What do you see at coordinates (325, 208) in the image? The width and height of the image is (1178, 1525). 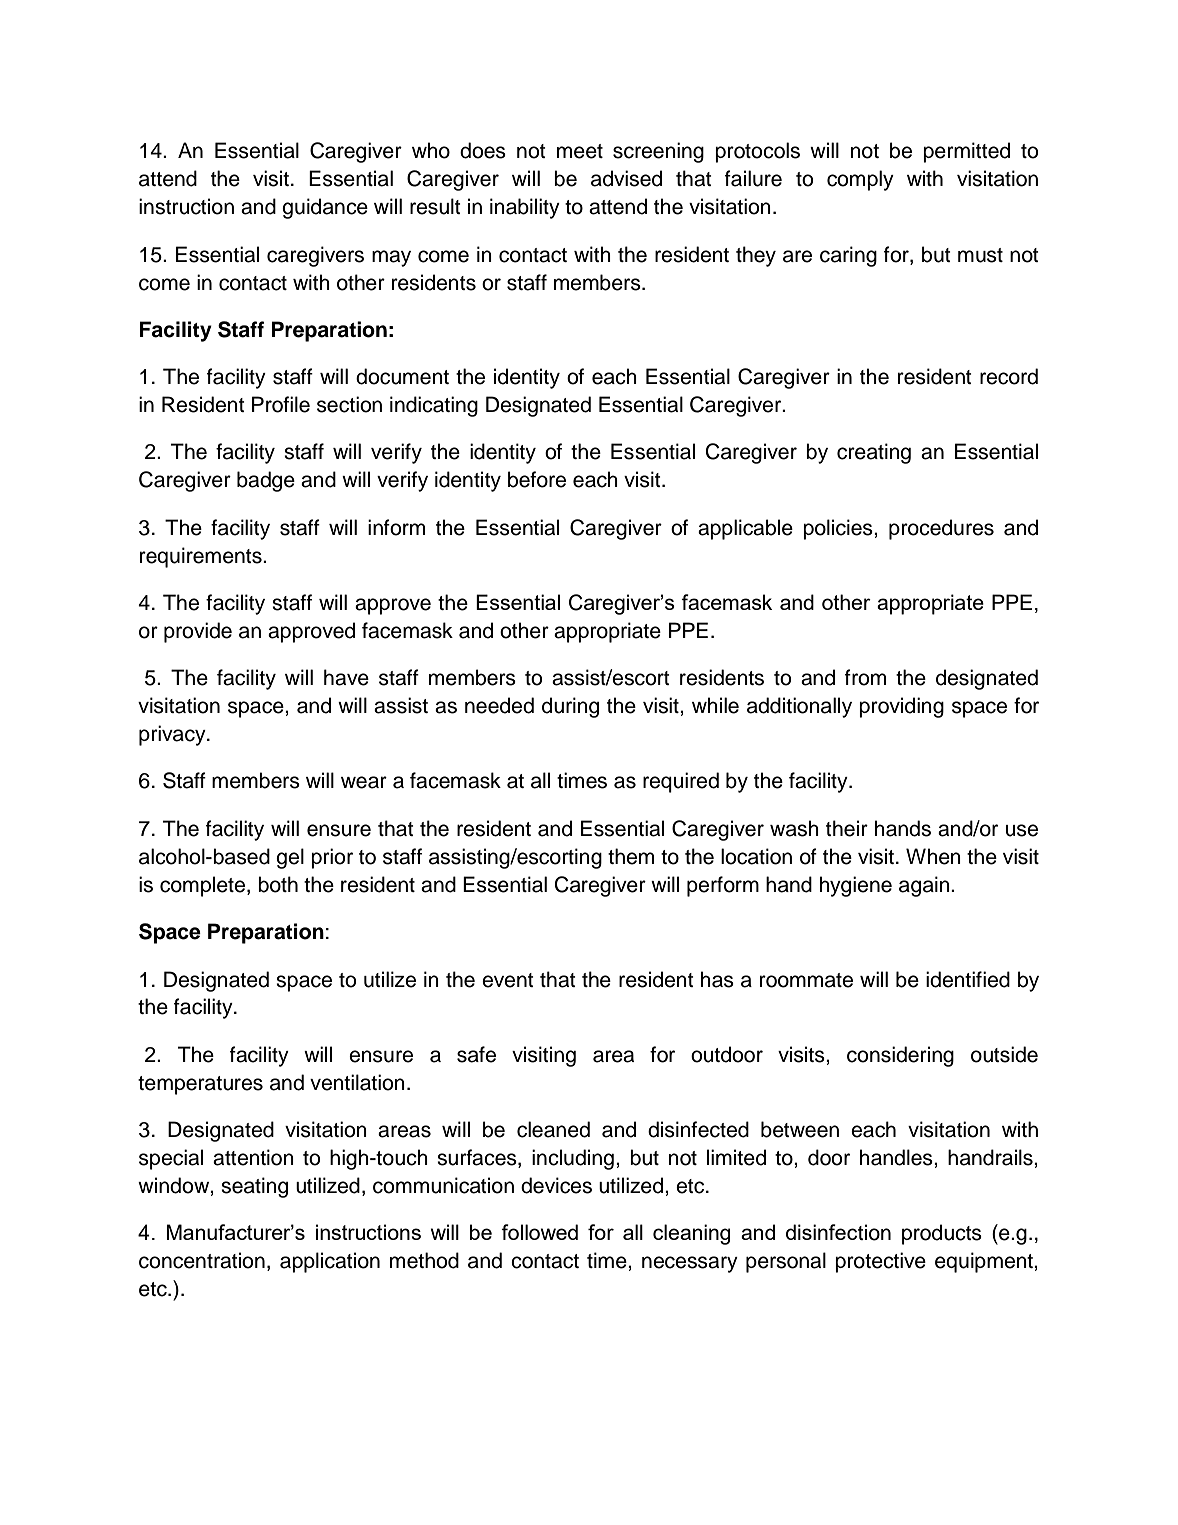 I see `guidance` at bounding box center [325, 208].
